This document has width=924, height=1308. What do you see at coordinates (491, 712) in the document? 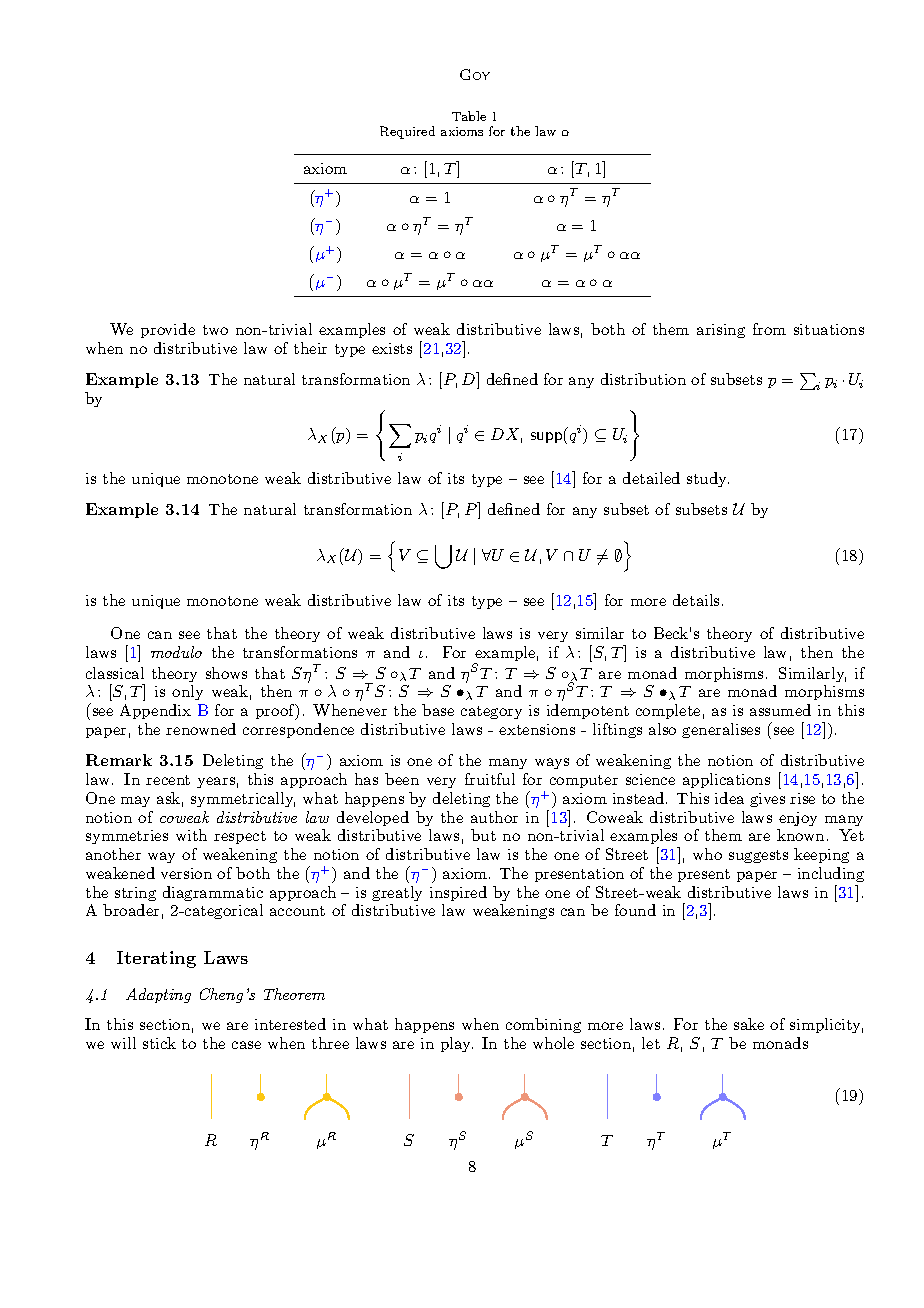
I see `category` at bounding box center [491, 712].
